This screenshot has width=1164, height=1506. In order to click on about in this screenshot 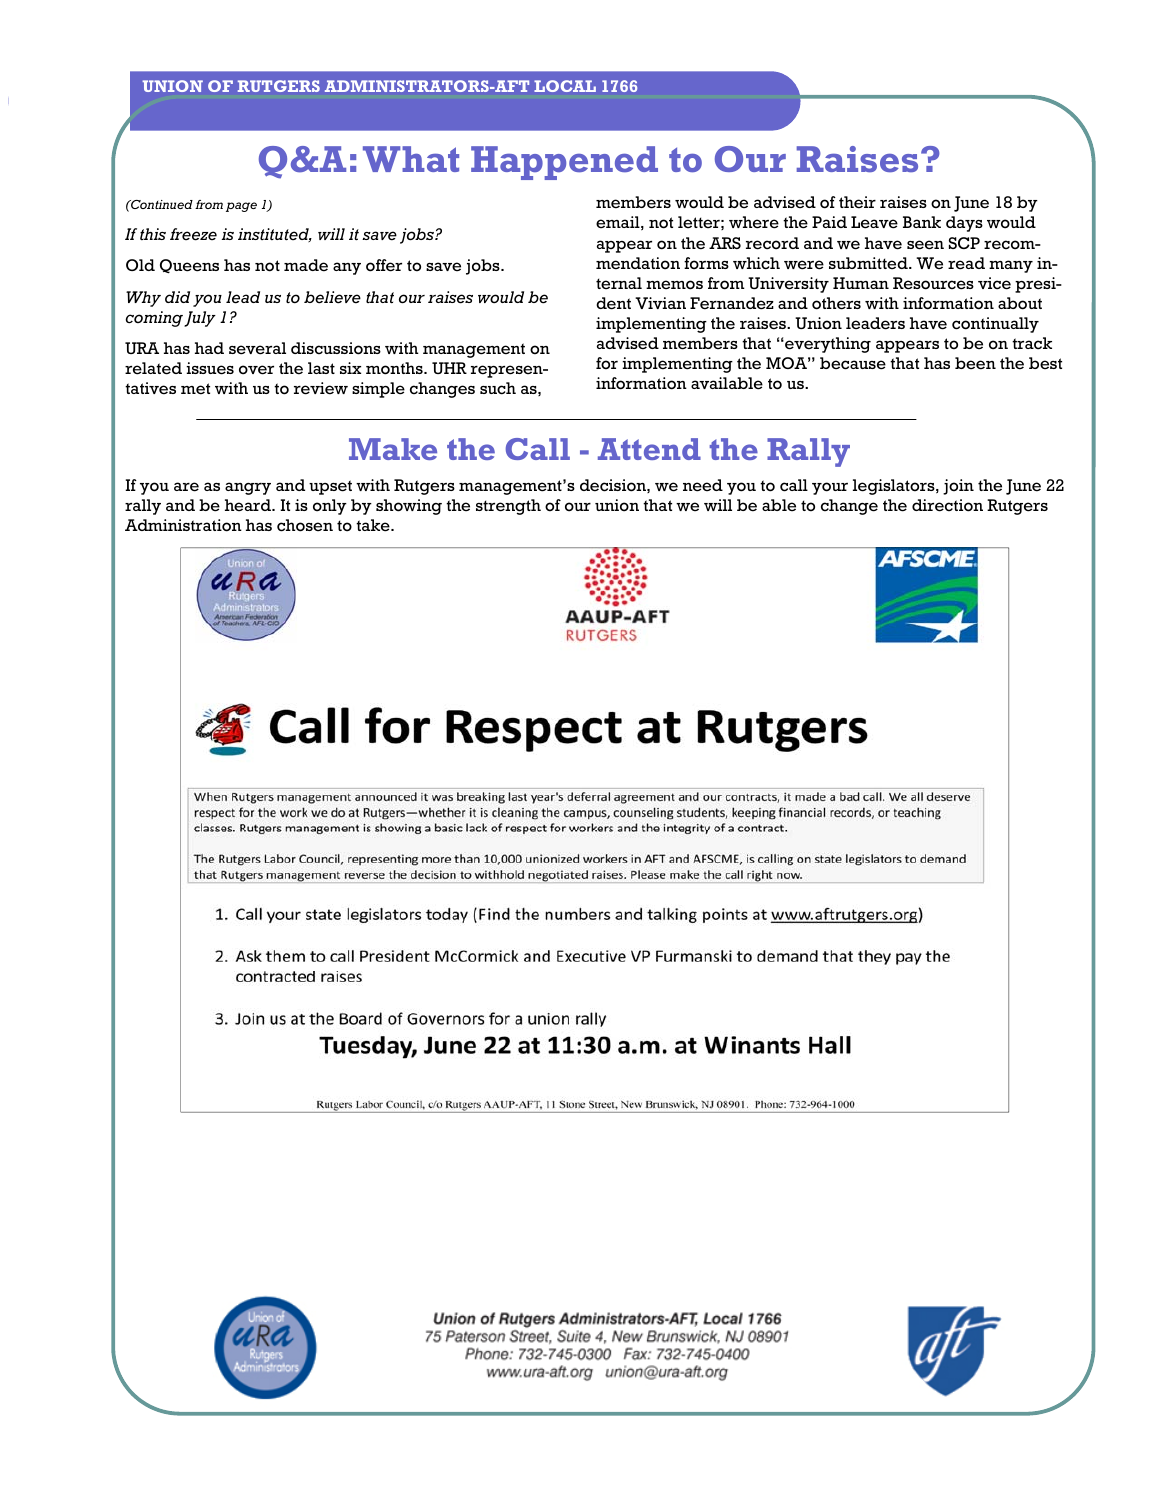, I will do `click(1020, 303)`.
